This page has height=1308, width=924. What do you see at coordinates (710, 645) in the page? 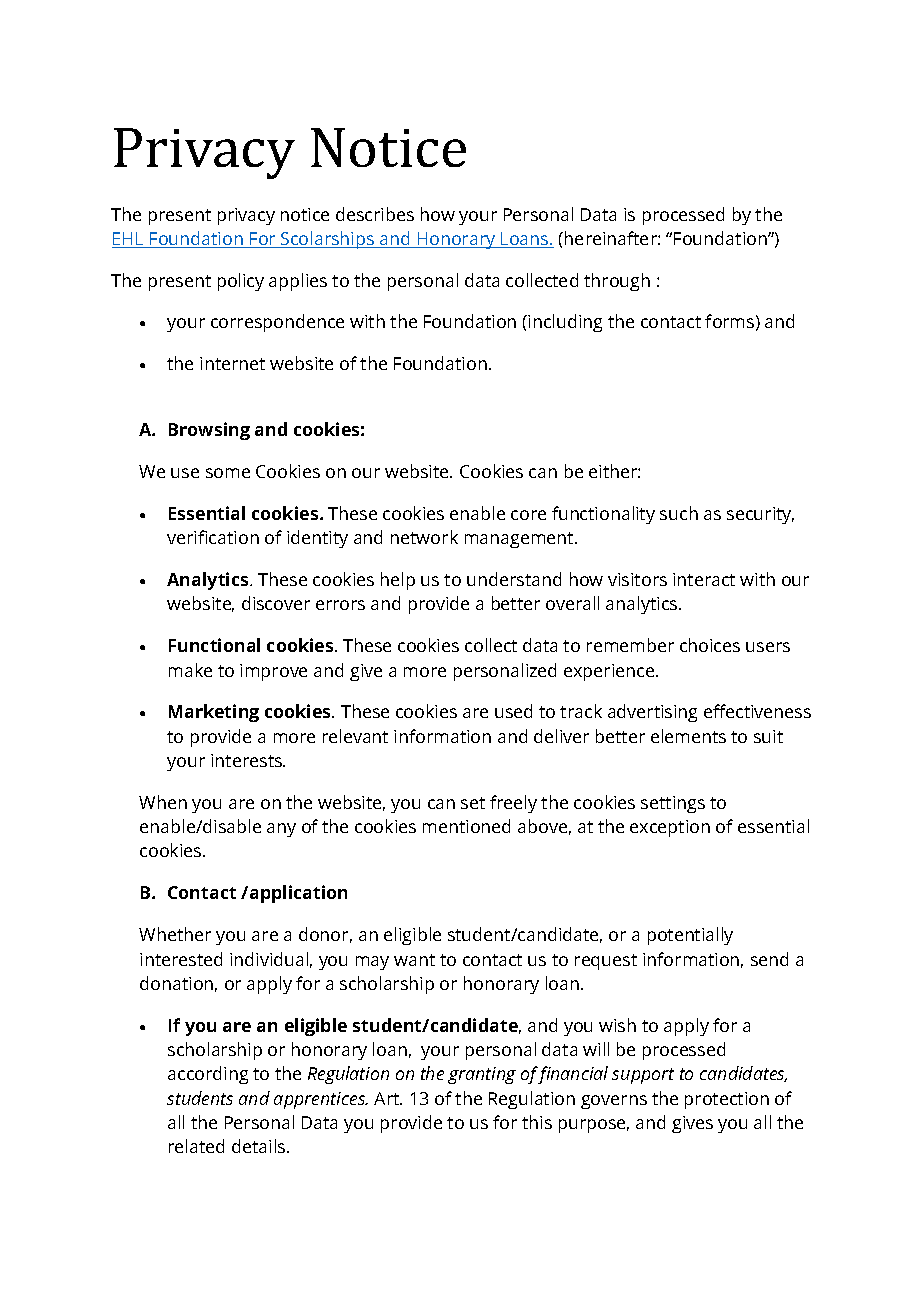
I see `choices` at bounding box center [710, 645].
